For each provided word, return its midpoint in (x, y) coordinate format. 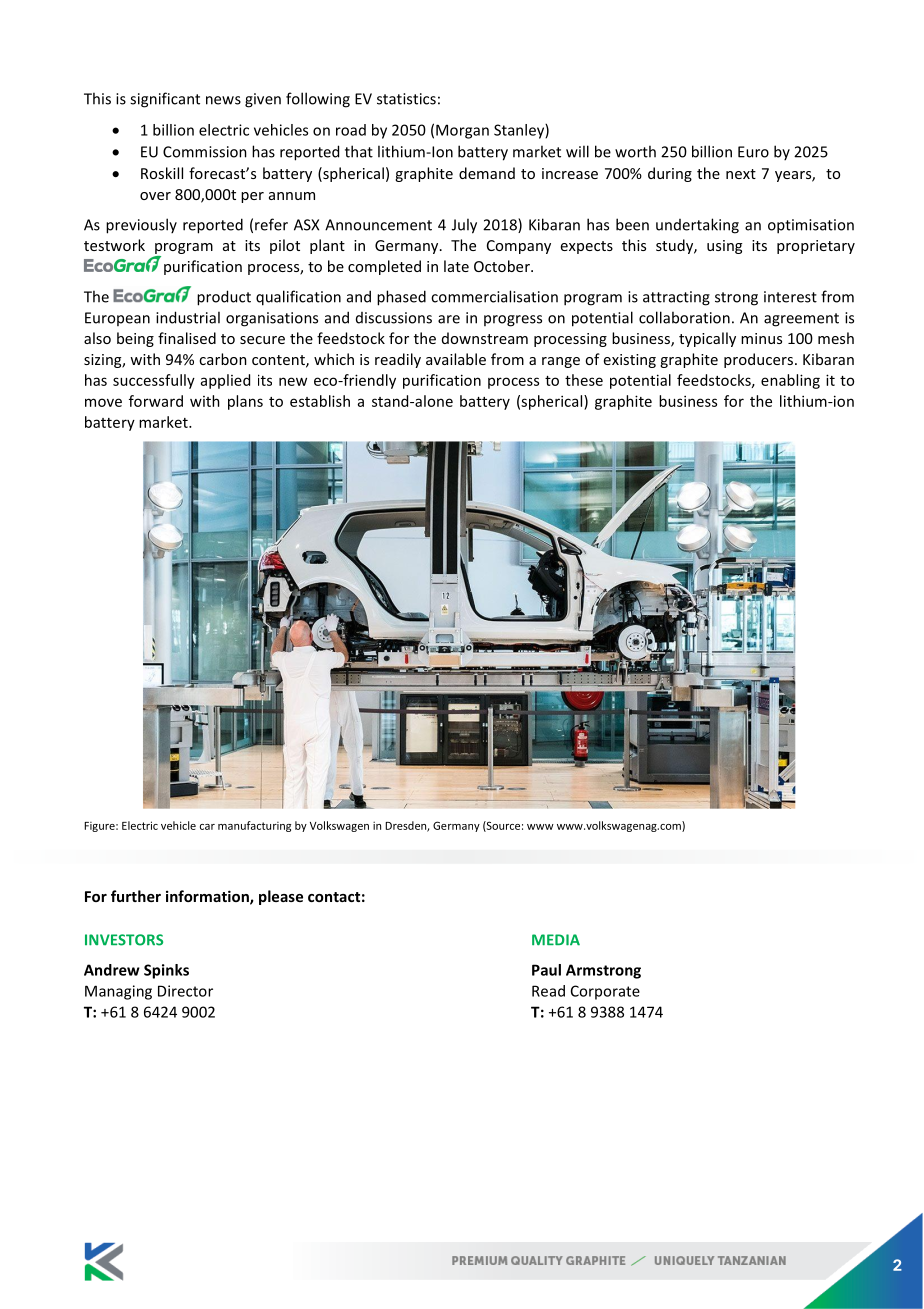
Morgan (462, 131)
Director (185, 991)
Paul (546, 970)
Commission (205, 152)
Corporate (605, 992)
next (741, 174)
